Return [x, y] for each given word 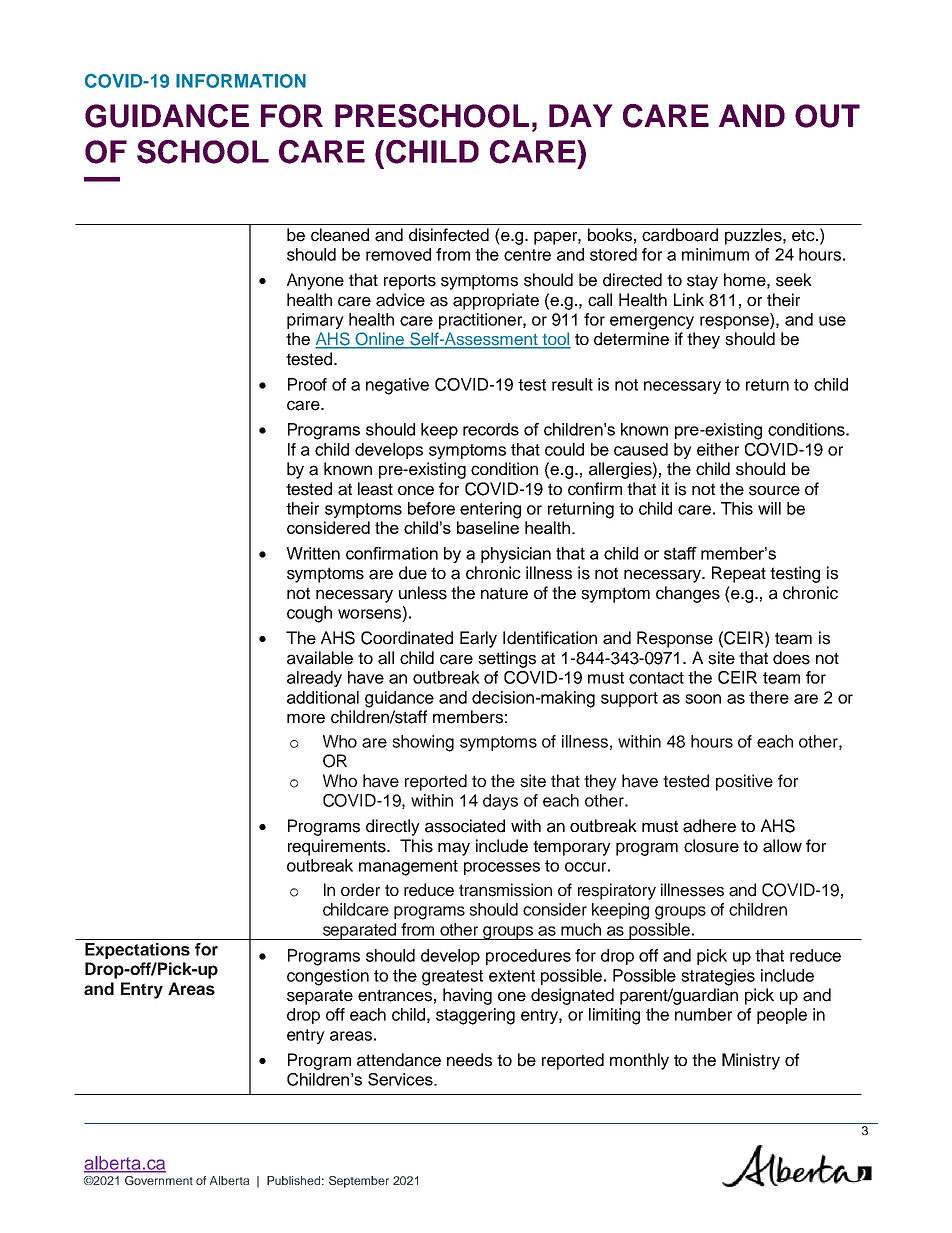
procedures [528, 957]
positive [744, 782]
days [500, 802]
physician [516, 555]
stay [702, 282]
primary [315, 321]
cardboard [680, 235]
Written [313, 553]
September [359, 1182]
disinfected [449, 235]
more [306, 719]
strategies [718, 977]
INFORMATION [241, 81]
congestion [328, 977]
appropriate [496, 301]
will [769, 508]
